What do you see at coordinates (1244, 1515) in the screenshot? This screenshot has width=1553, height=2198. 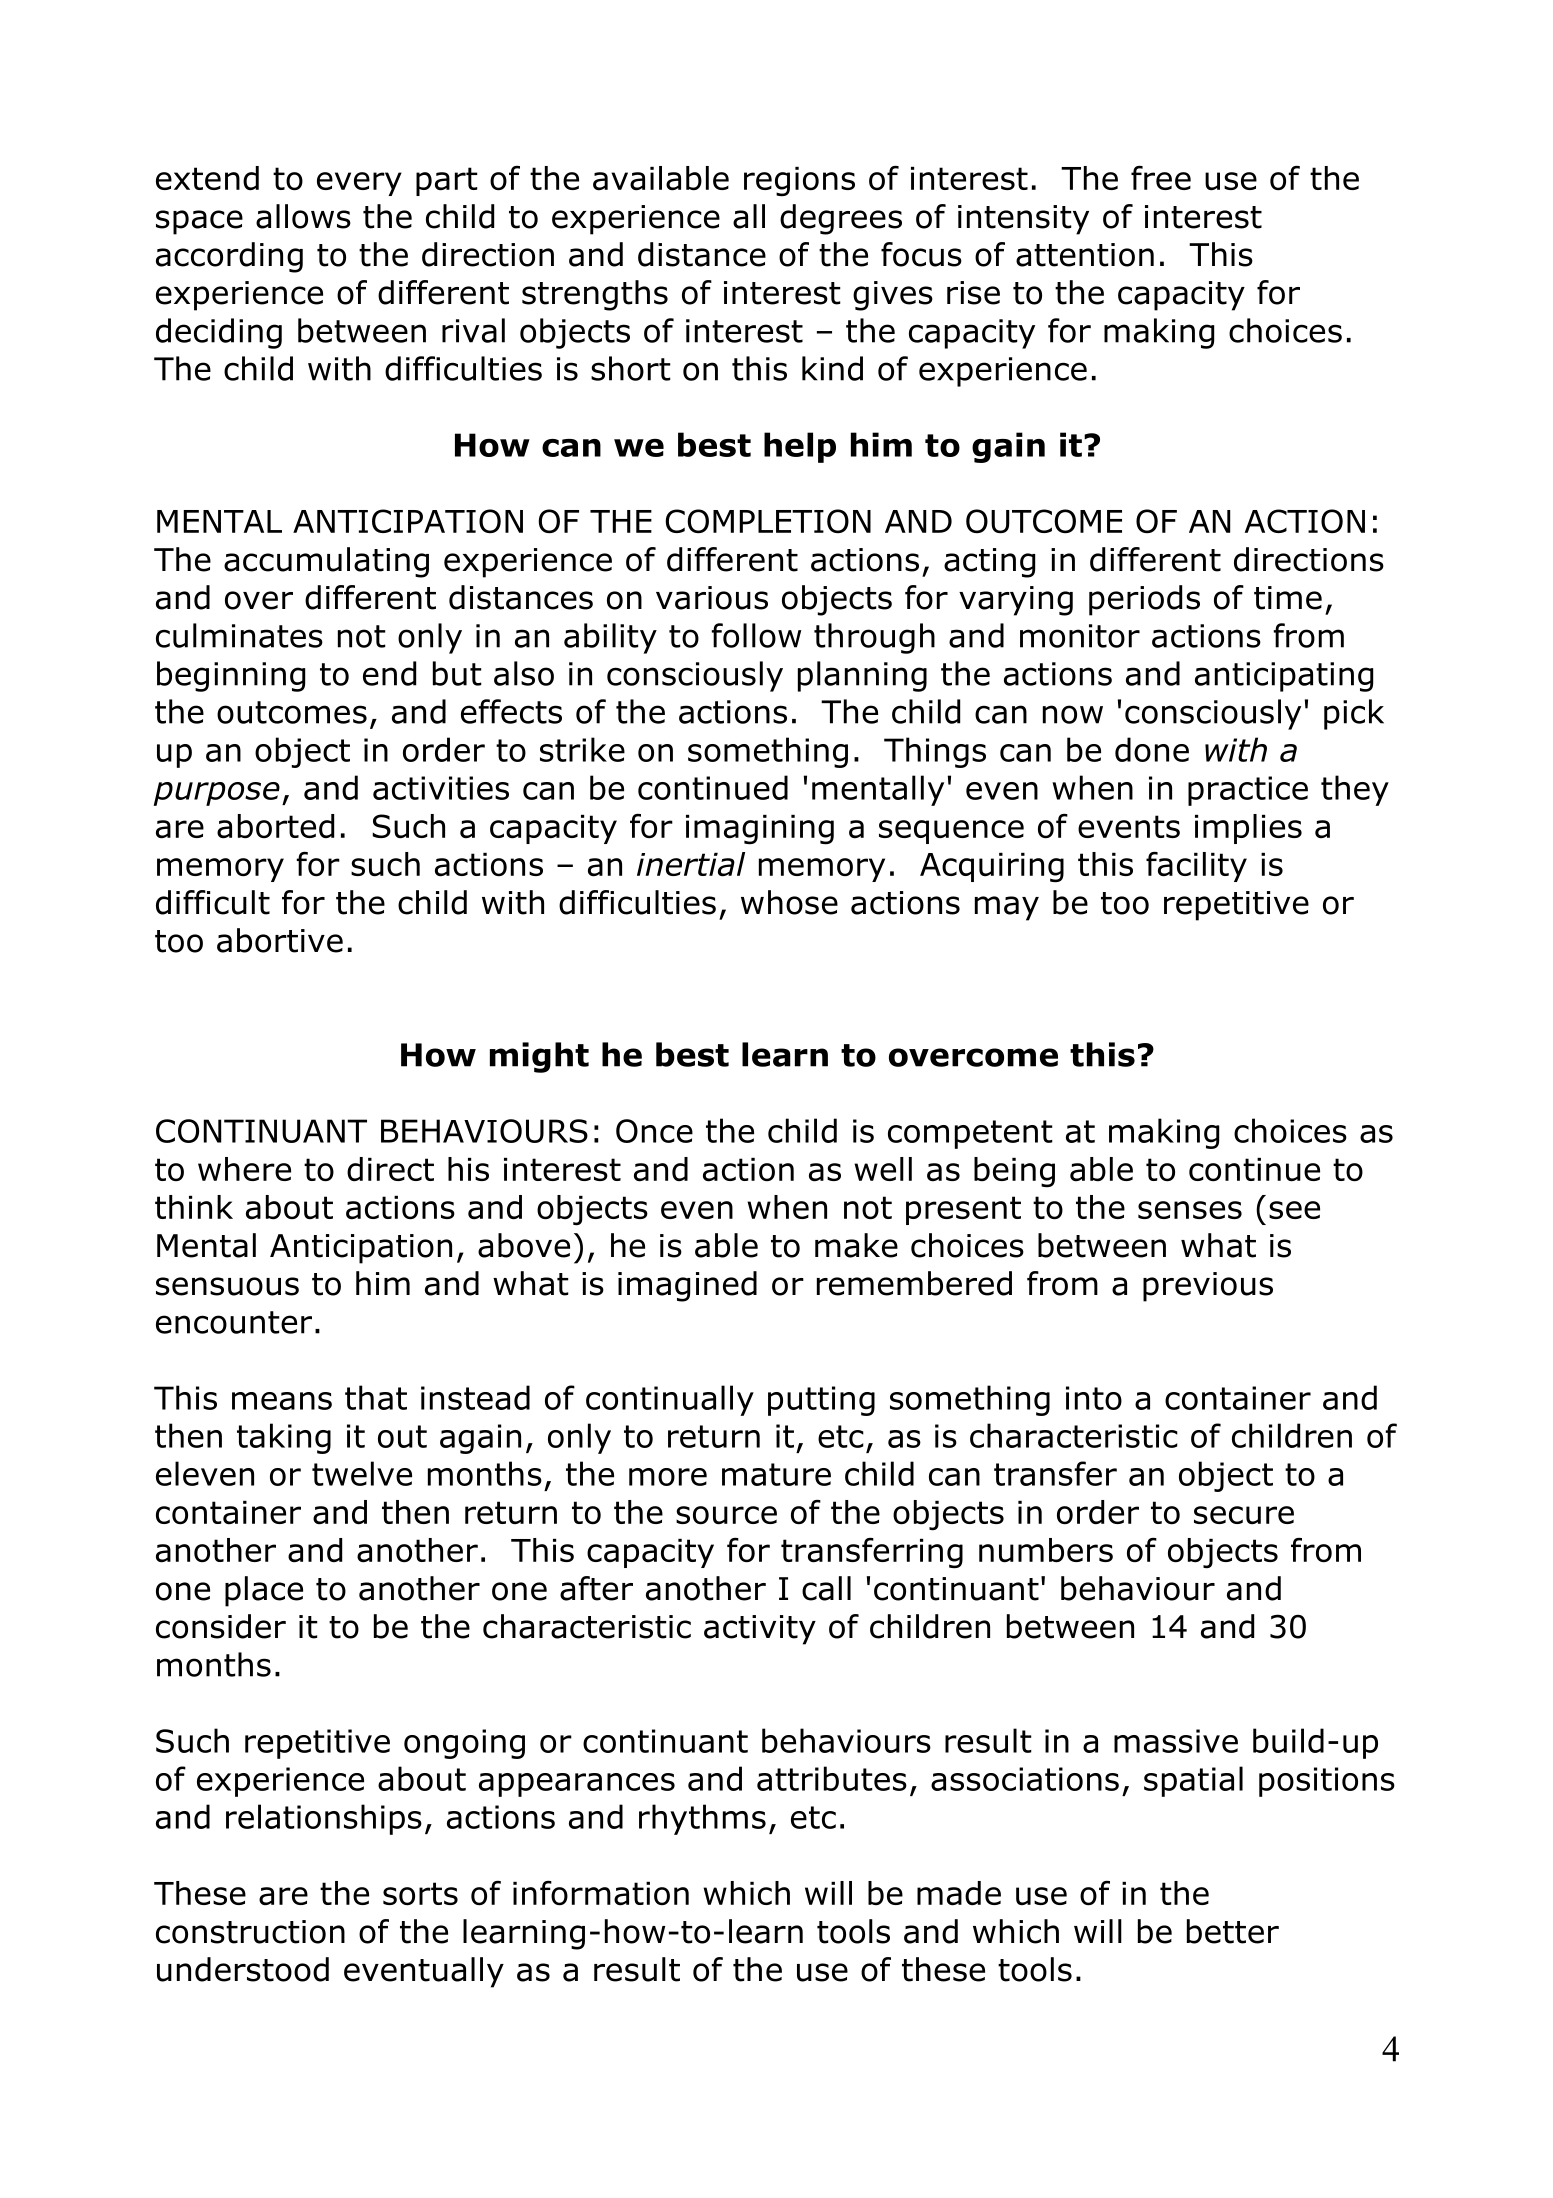 I see `secure` at bounding box center [1244, 1515].
